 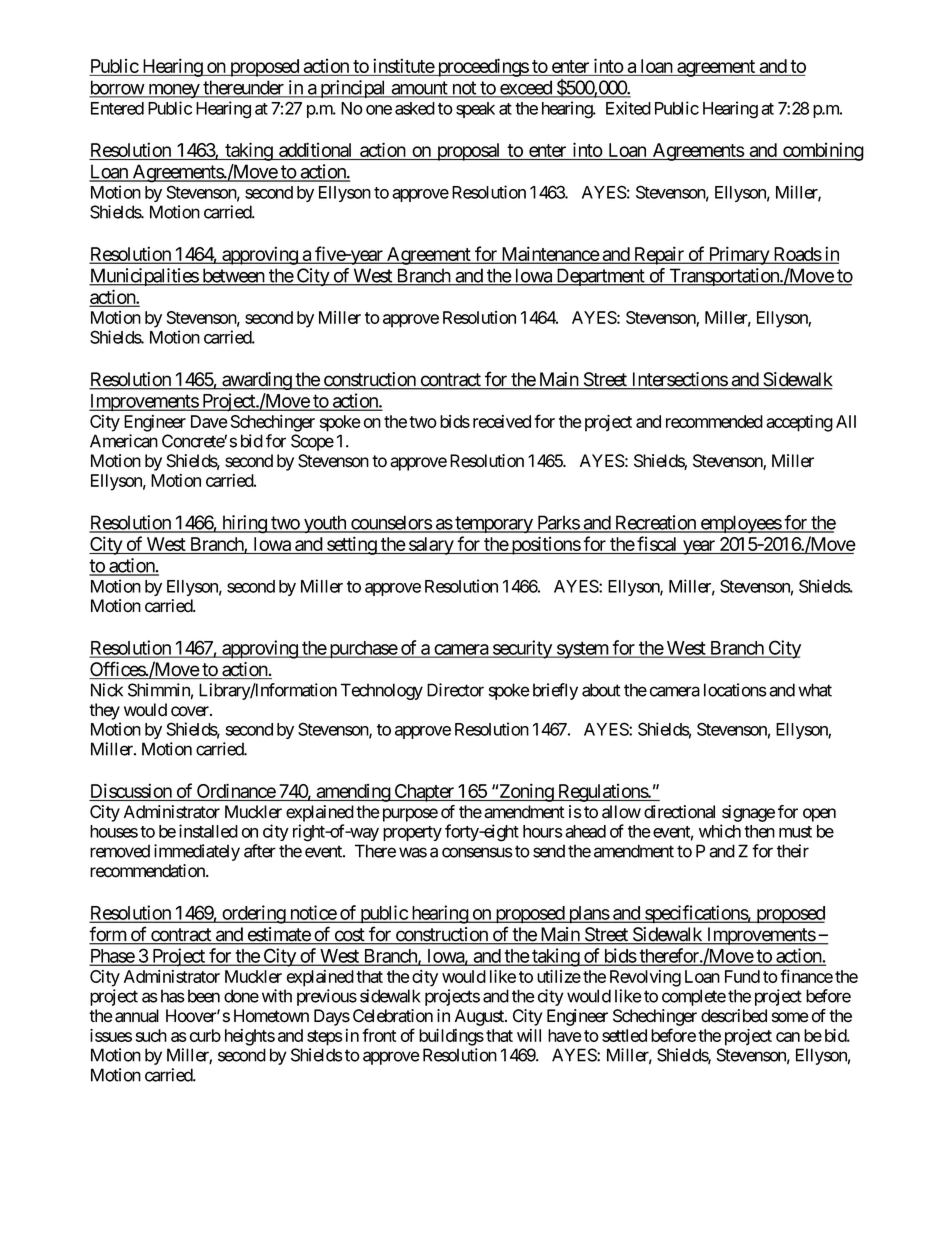 I want to click on Primary, so click(x=738, y=255).
